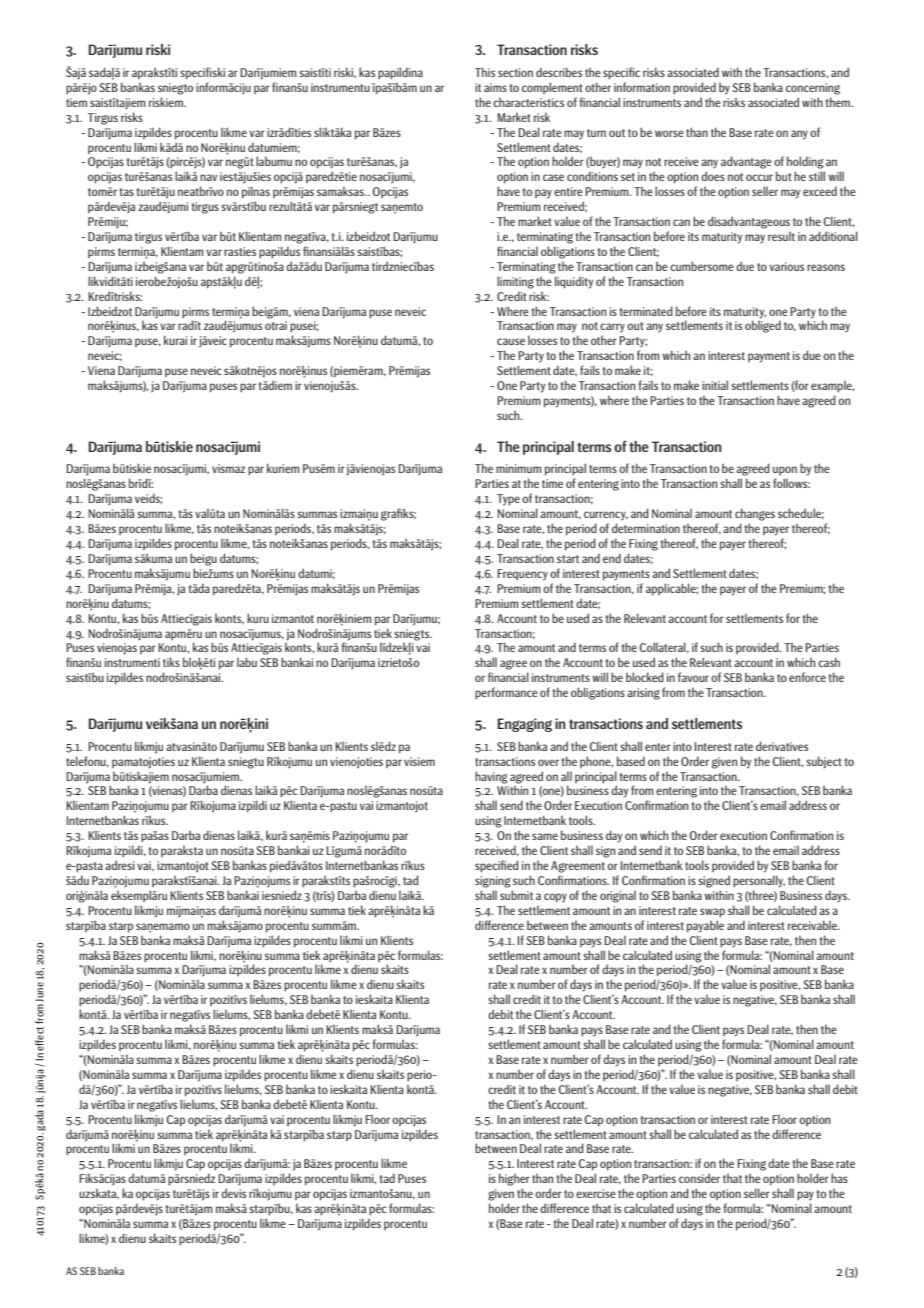  Describe the element at coordinates (813, 89) in the screenshot. I see `concerning` at that location.
